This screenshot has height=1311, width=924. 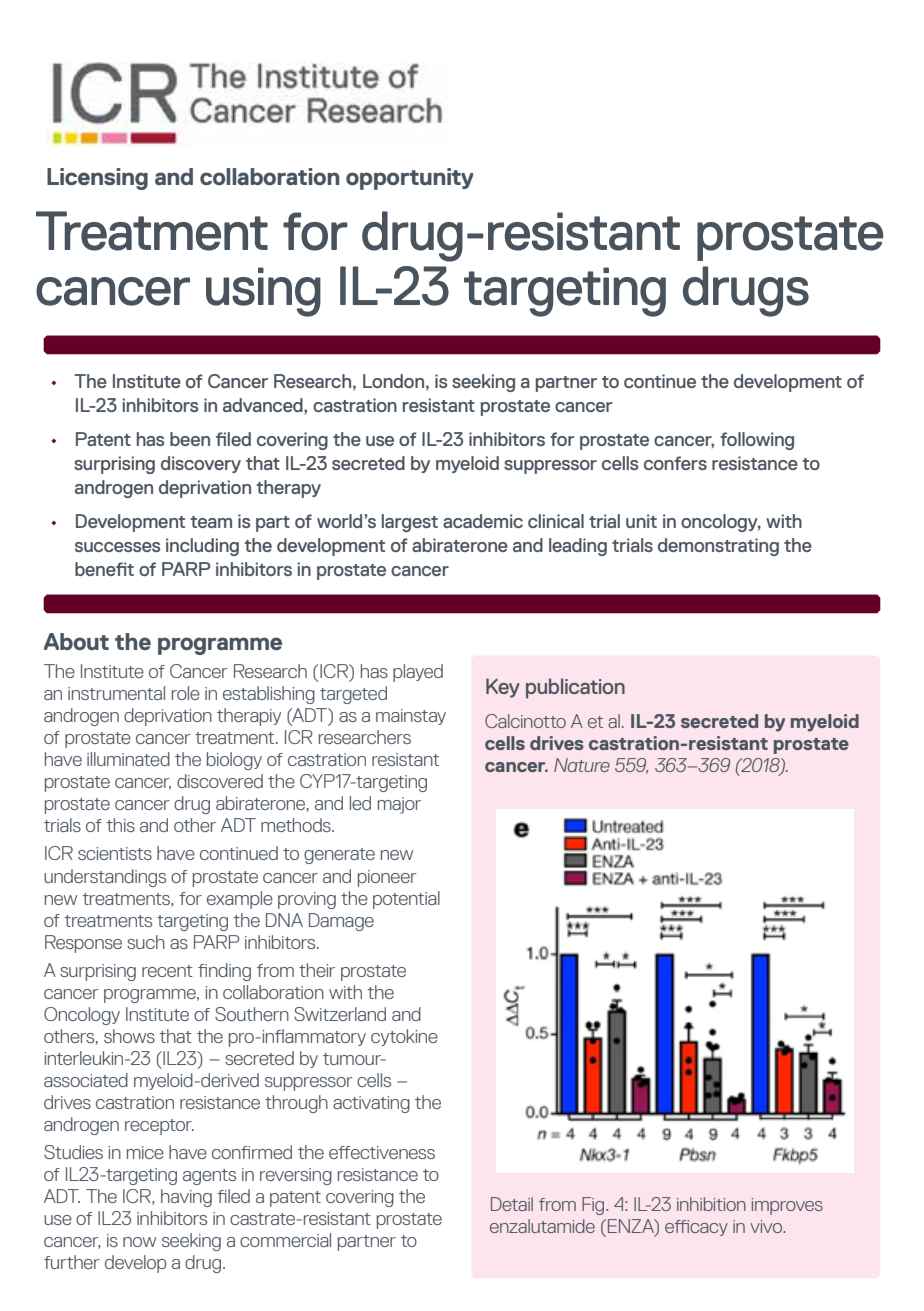 I want to click on mainstay, so click(x=411, y=717).
